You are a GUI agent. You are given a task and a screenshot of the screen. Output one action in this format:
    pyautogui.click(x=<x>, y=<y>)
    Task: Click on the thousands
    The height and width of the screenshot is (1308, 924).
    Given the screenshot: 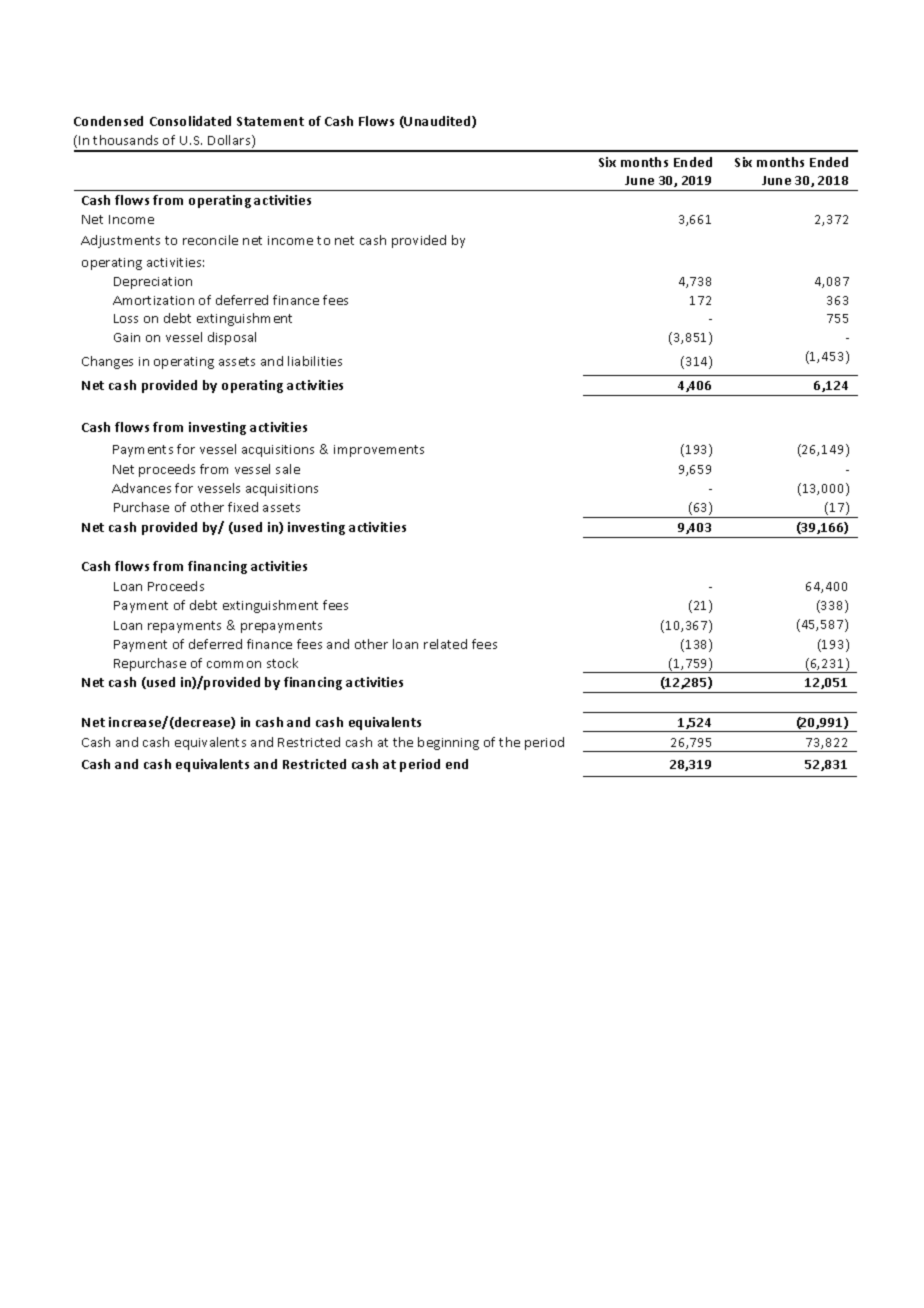 What is the action you would take?
    pyautogui.click(x=125, y=140)
